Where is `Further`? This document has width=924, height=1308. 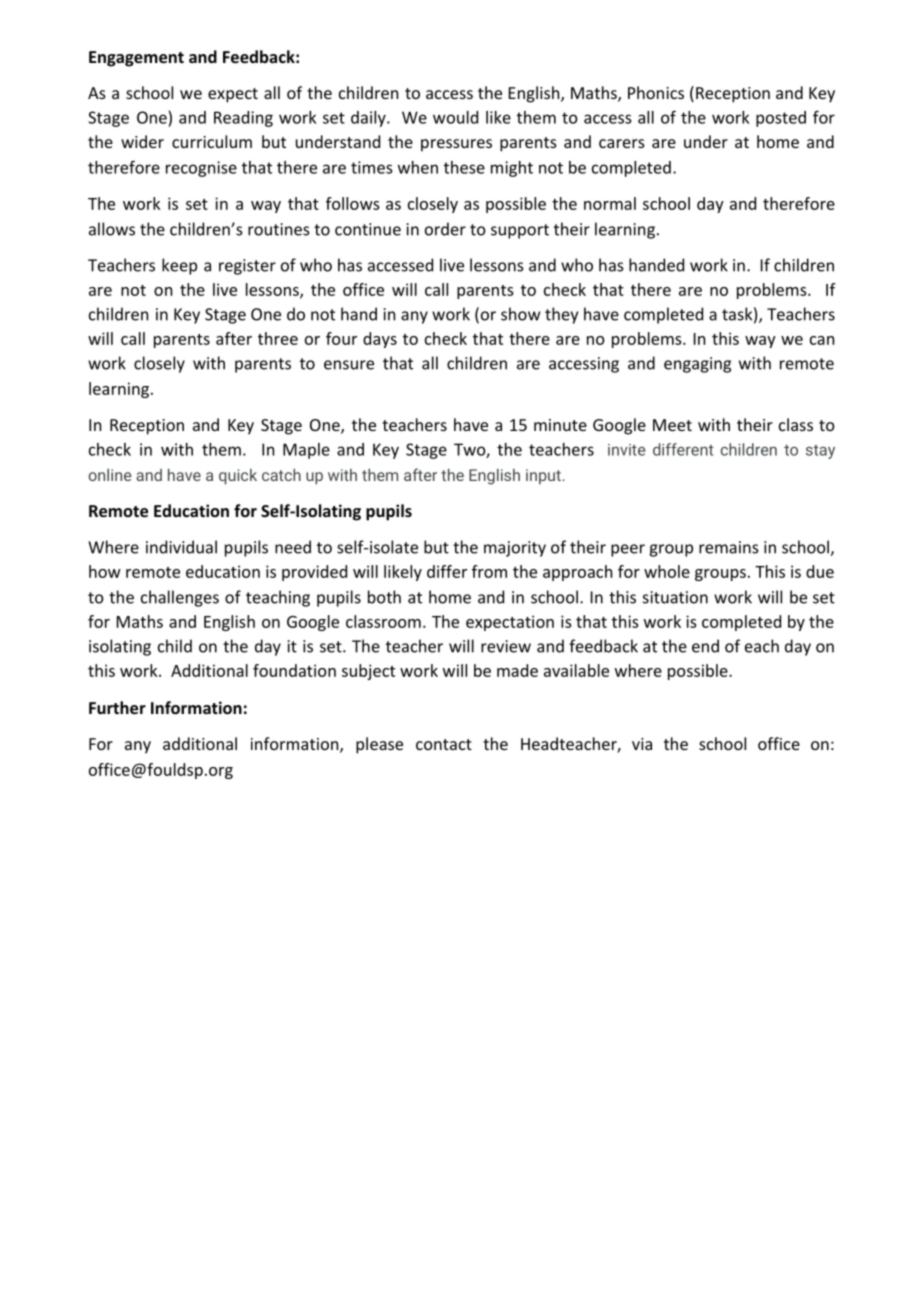
Further is located at coordinates (117, 707).
